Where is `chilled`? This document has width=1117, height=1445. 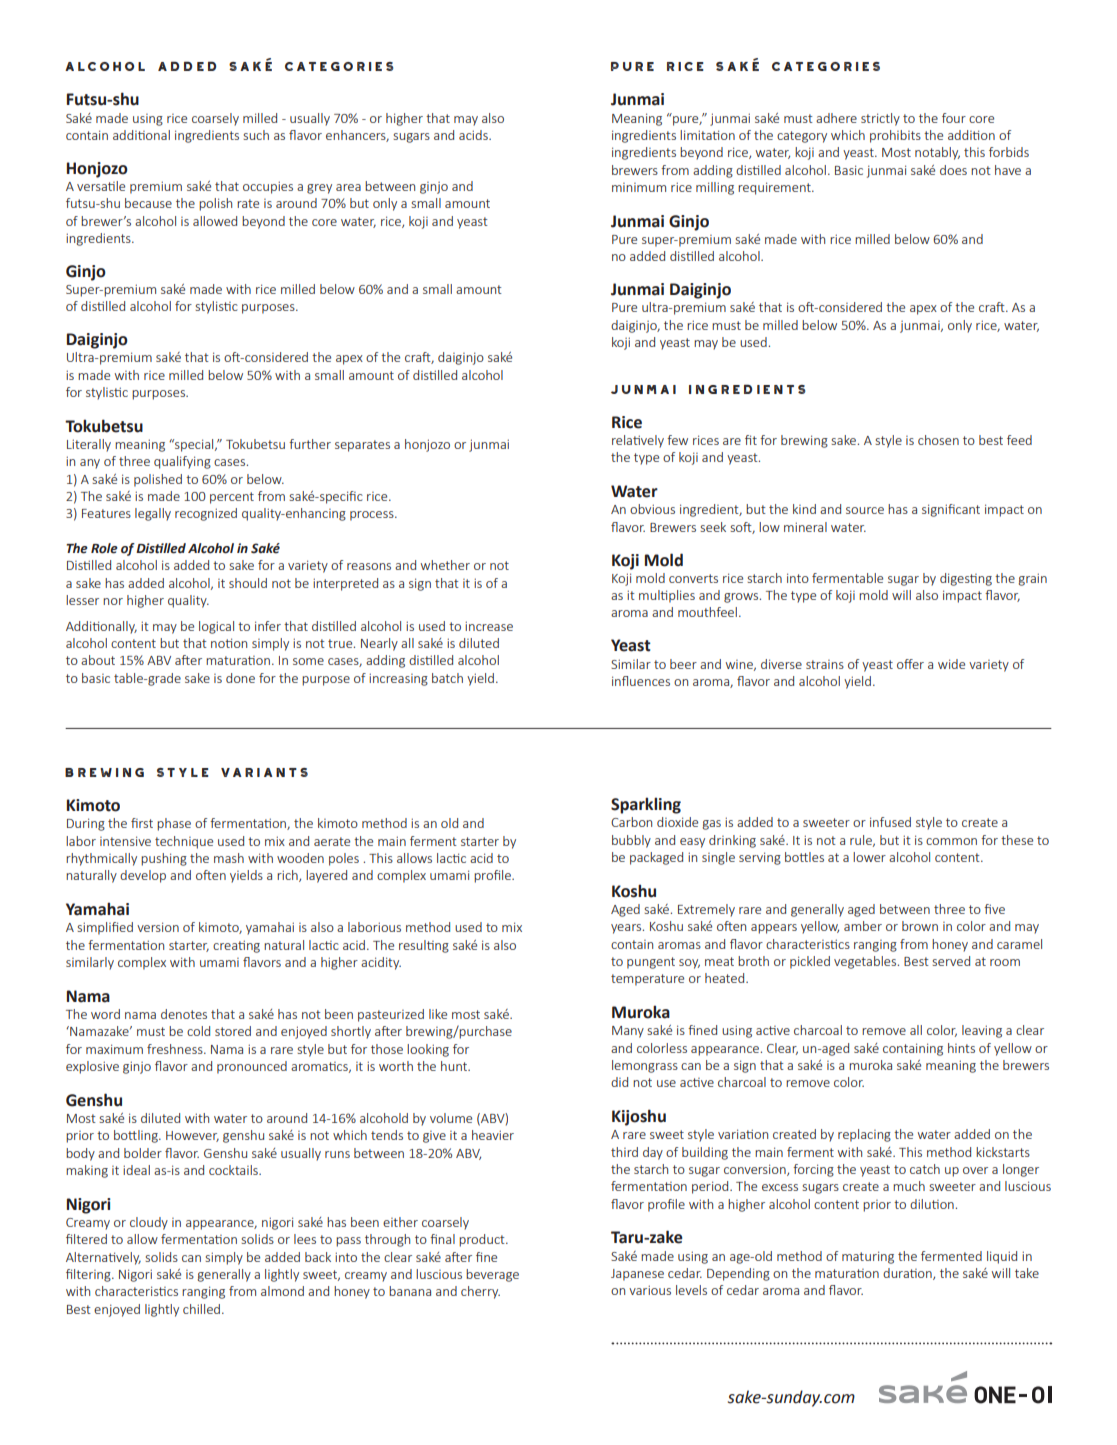
chilled is located at coordinates (201, 1309).
